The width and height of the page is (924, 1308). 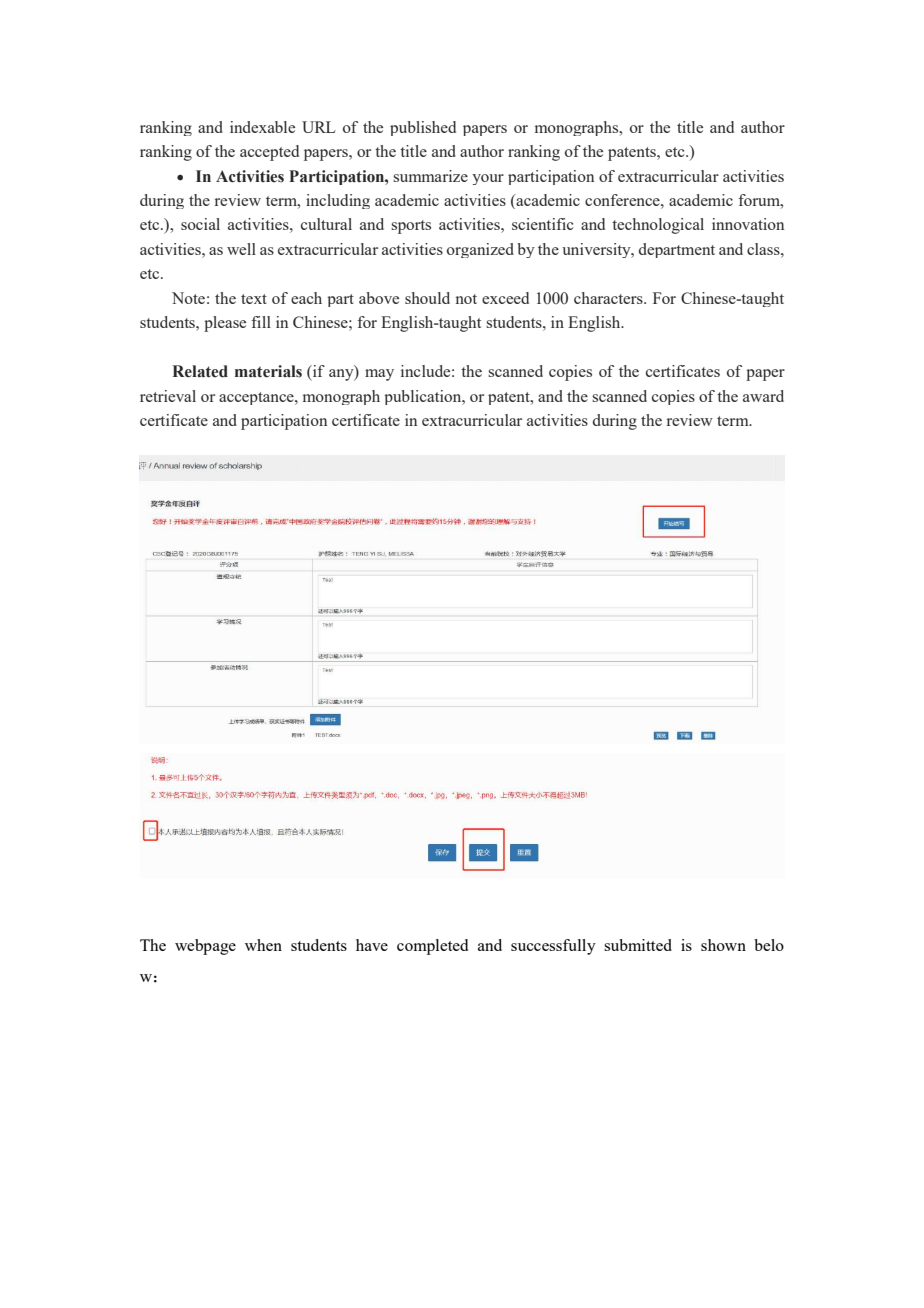 I want to click on award, so click(x=763, y=396).
